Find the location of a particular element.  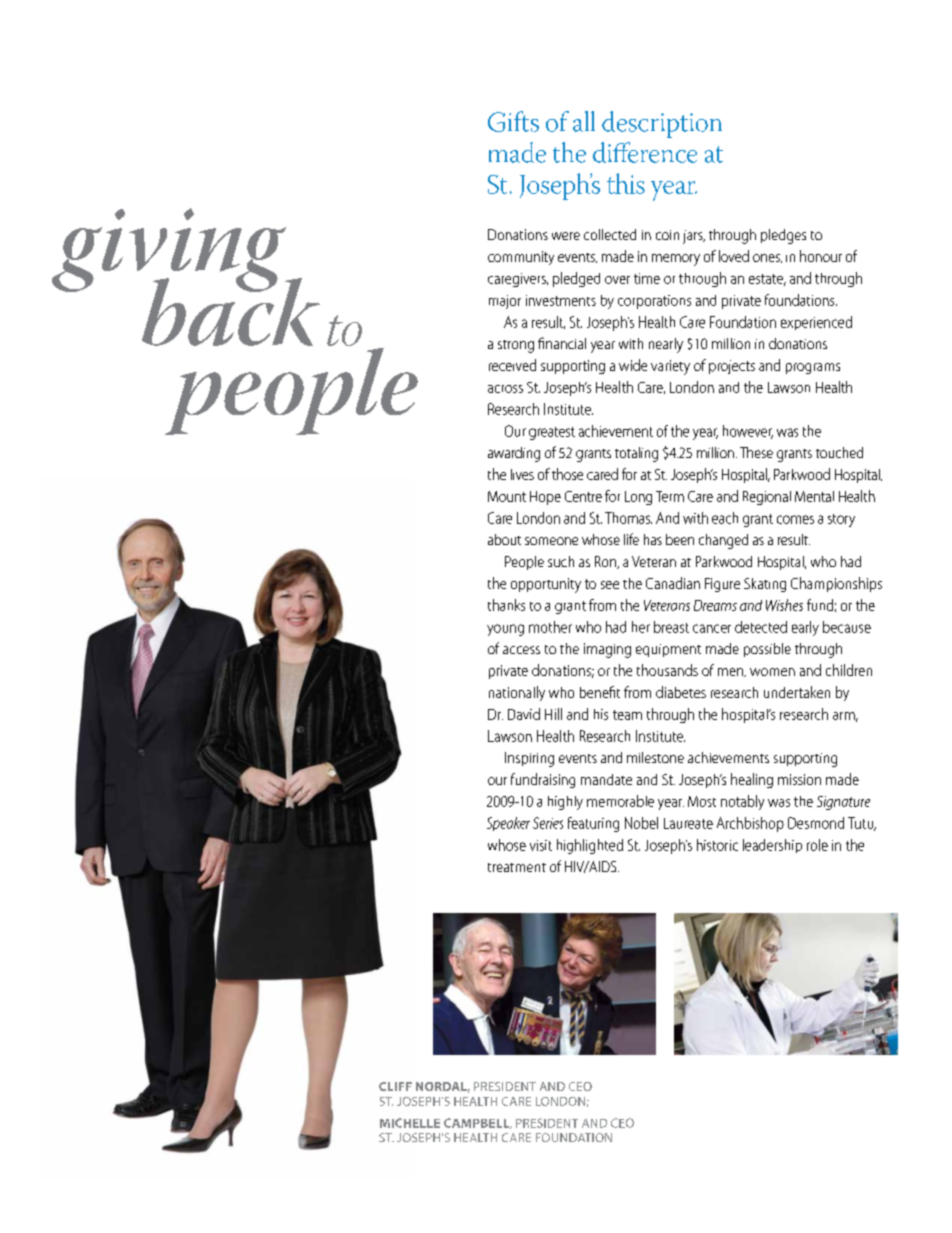

Michelle is located at coordinates (410, 1123).
